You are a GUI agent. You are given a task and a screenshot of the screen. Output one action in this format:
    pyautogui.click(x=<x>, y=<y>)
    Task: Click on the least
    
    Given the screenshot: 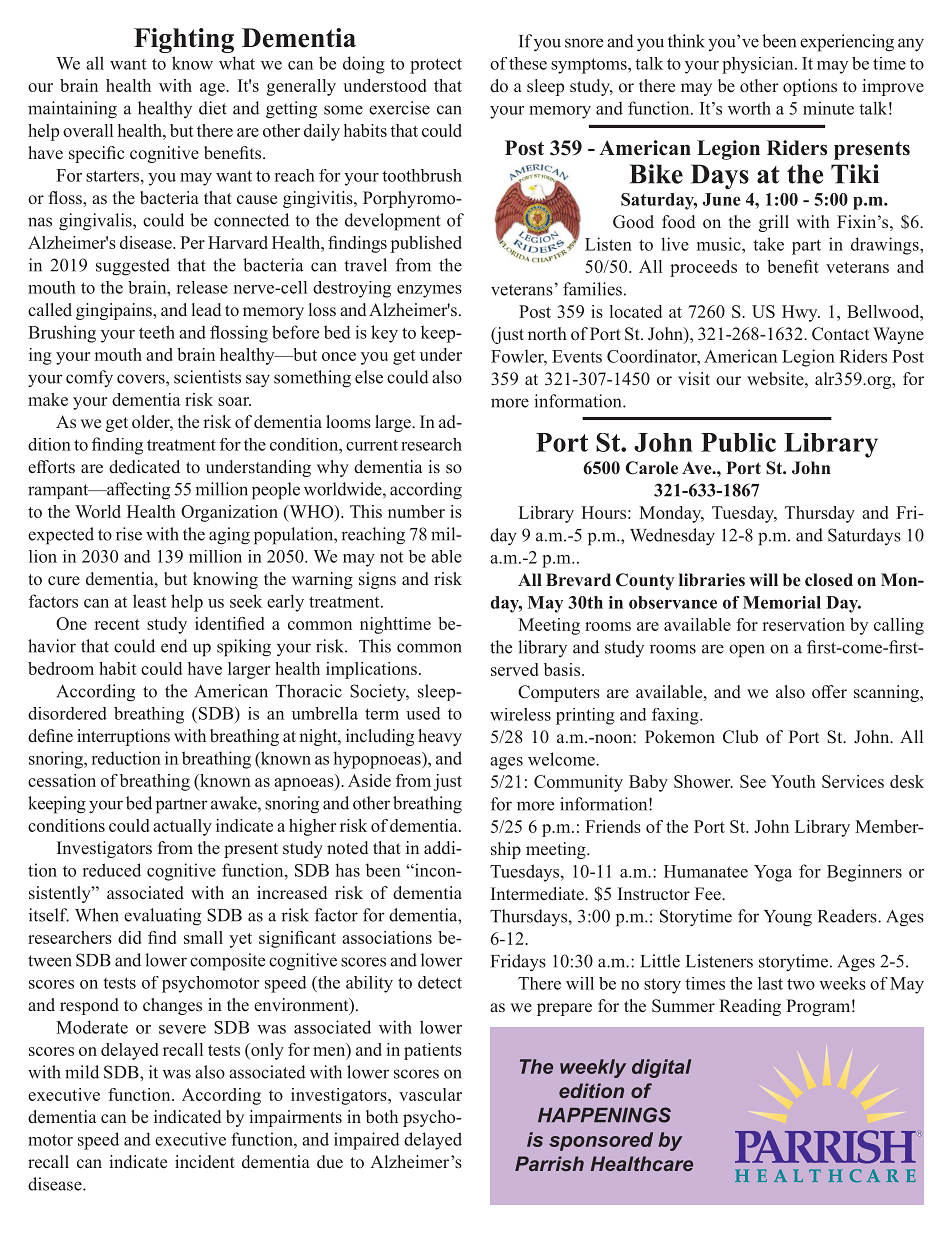 What is the action you would take?
    pyautogui.click(x=149, y=601)
